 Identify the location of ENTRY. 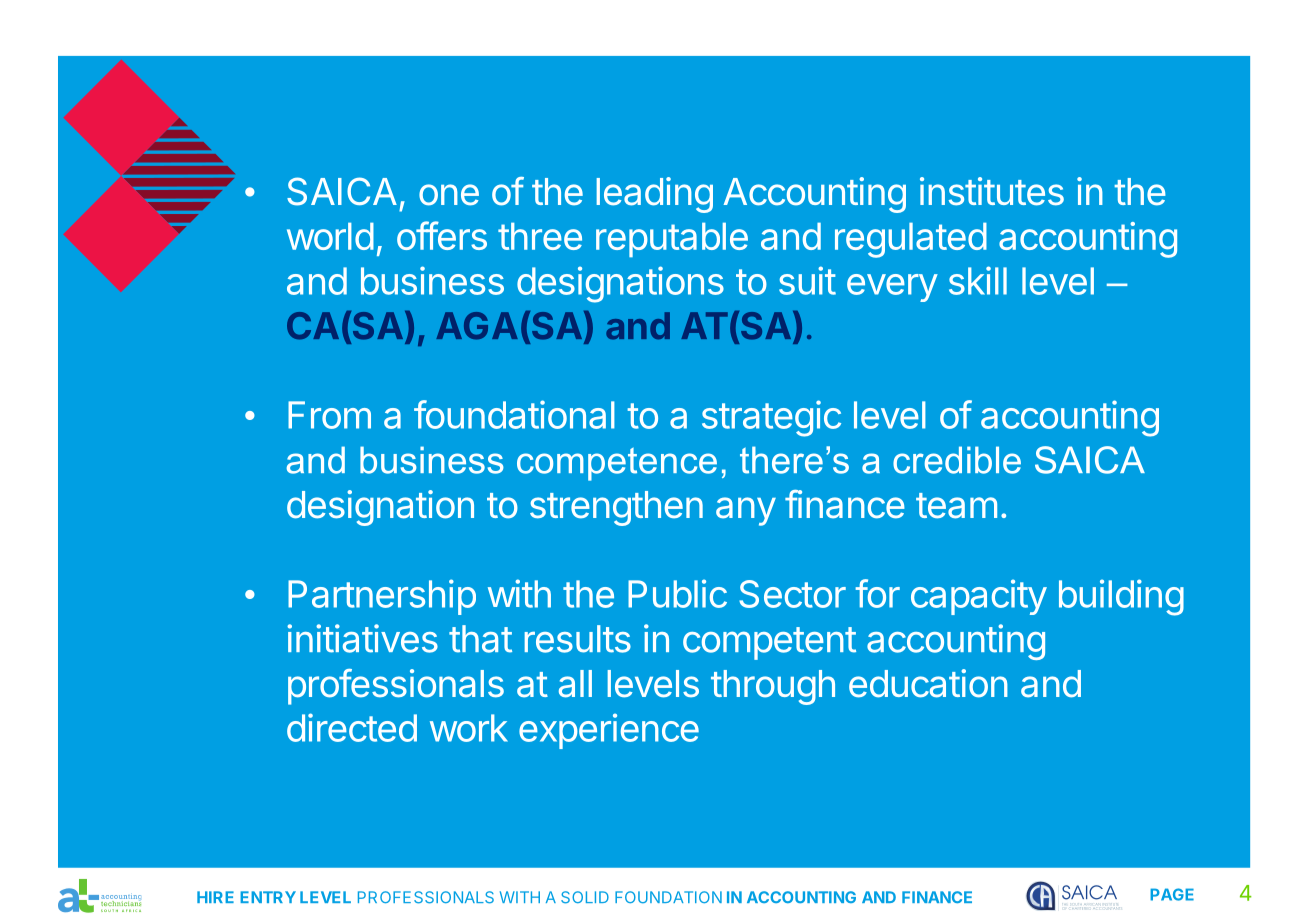
(268, 897).
